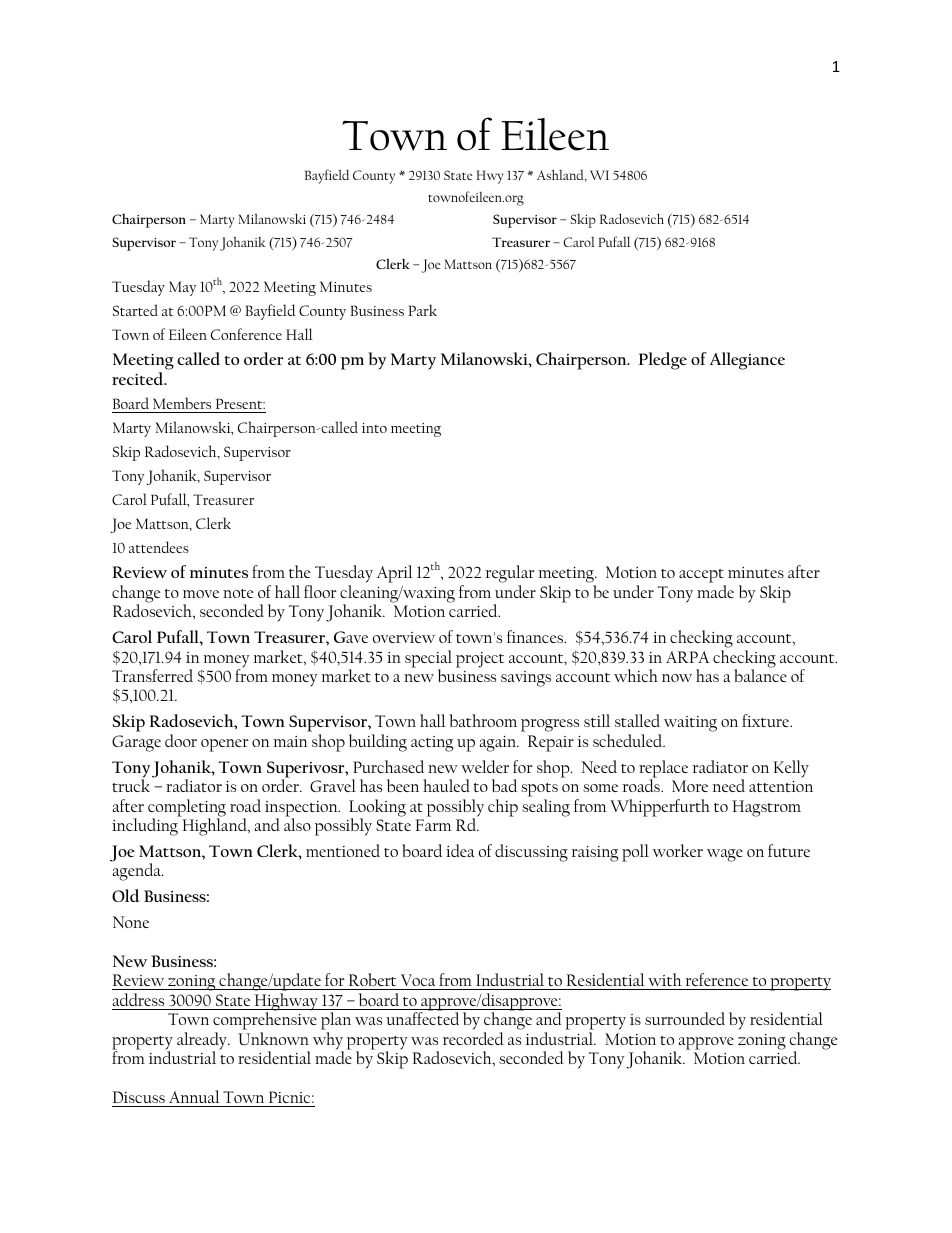 This page has height=1233, width=952. What do you see at coordinates (747, 361) in the page?
I see `Allegiance` at bounding box center [747, 361].
